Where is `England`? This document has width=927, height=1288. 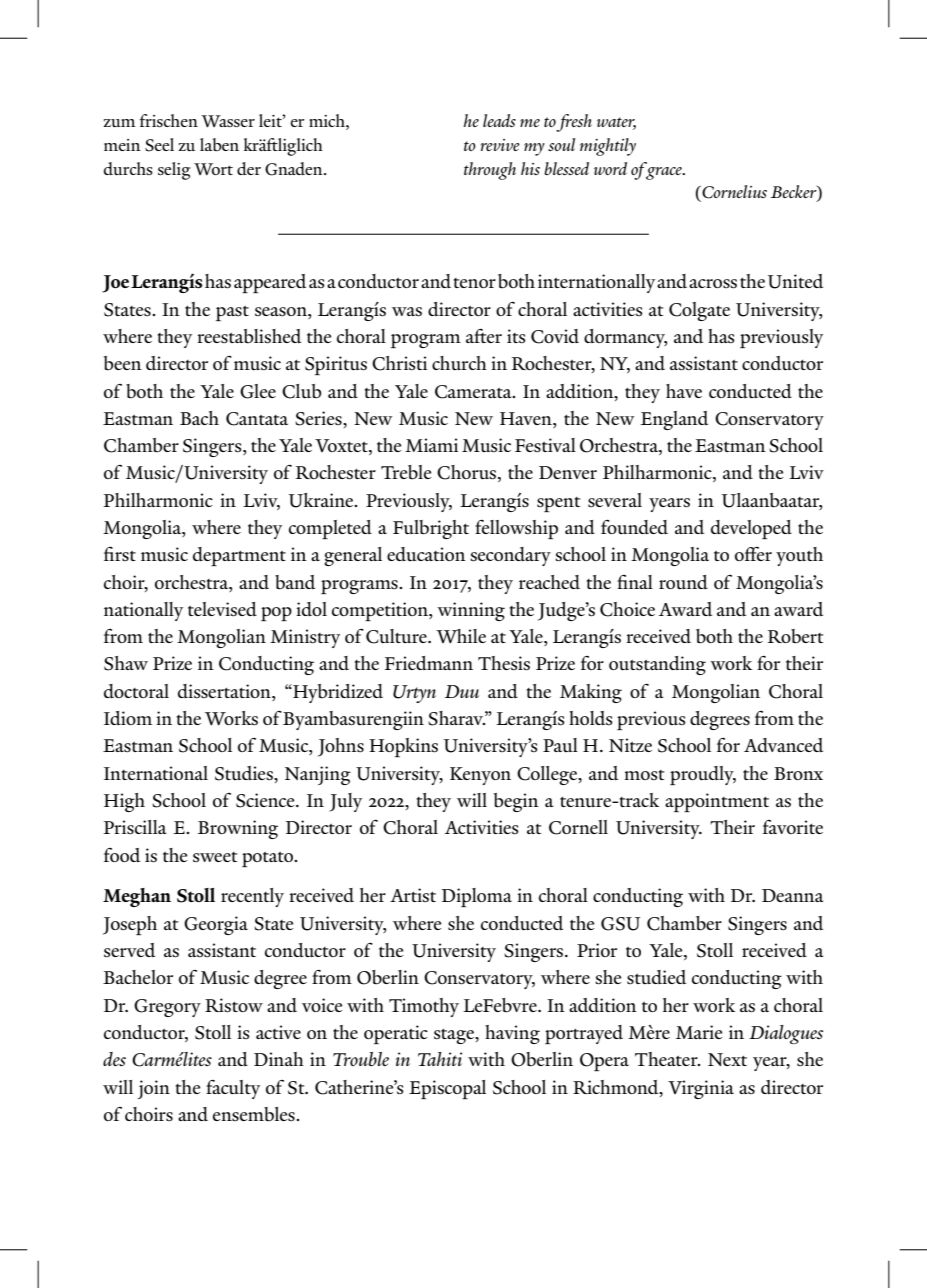
England is located at coordinates (674, 420).
